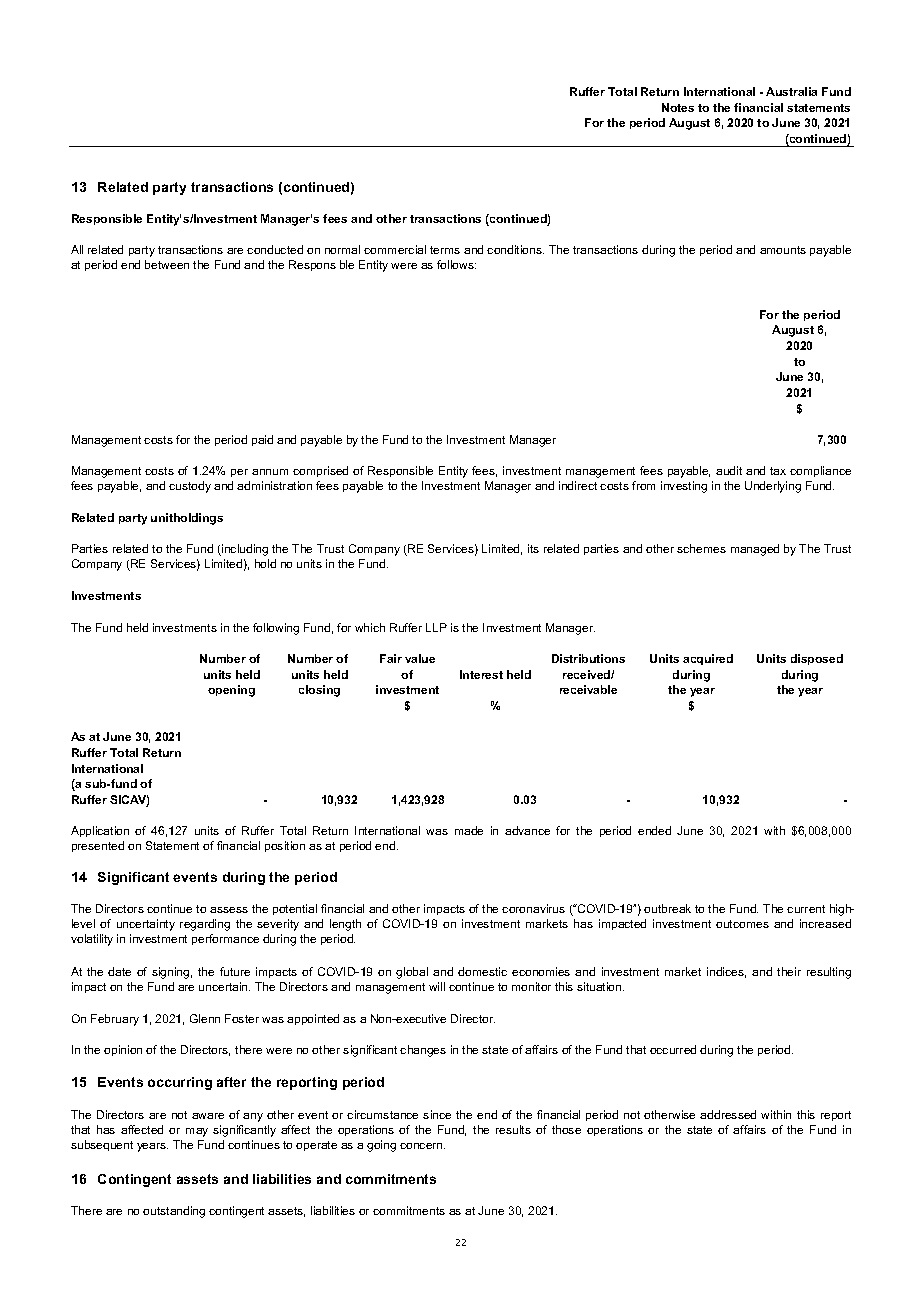  Describe the element at coordinates (729, 470) in the document. I see `audit` at that location.
